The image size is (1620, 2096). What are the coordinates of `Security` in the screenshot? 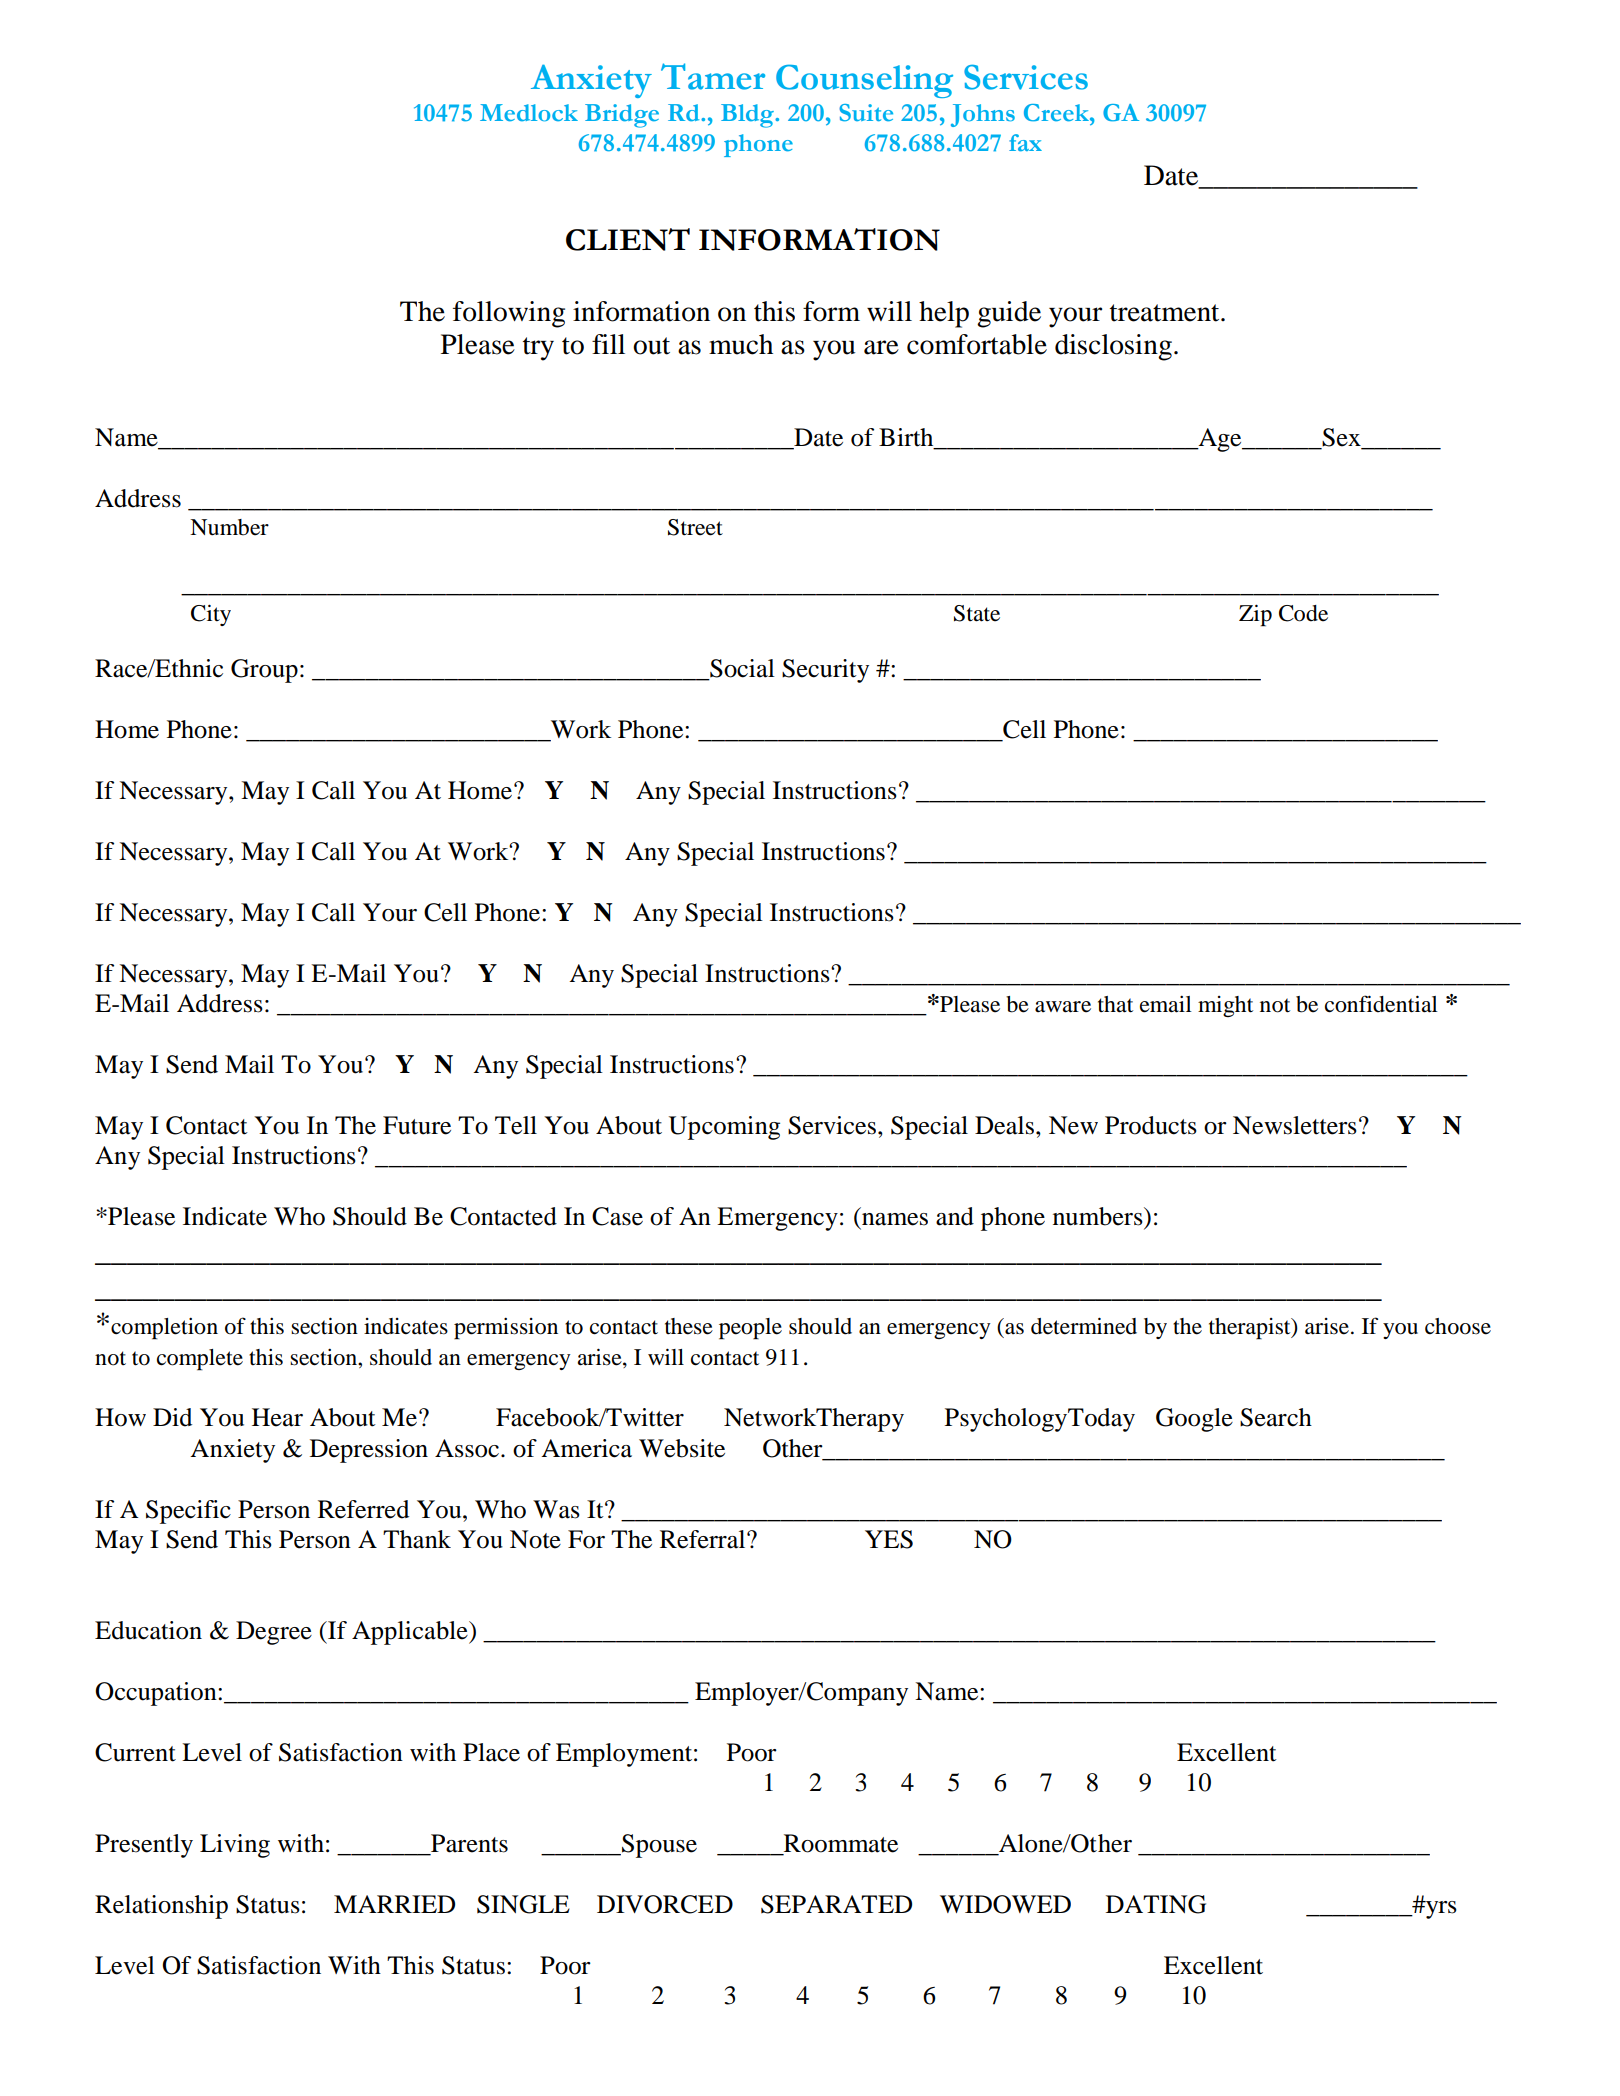 It's located at (825, 671).
